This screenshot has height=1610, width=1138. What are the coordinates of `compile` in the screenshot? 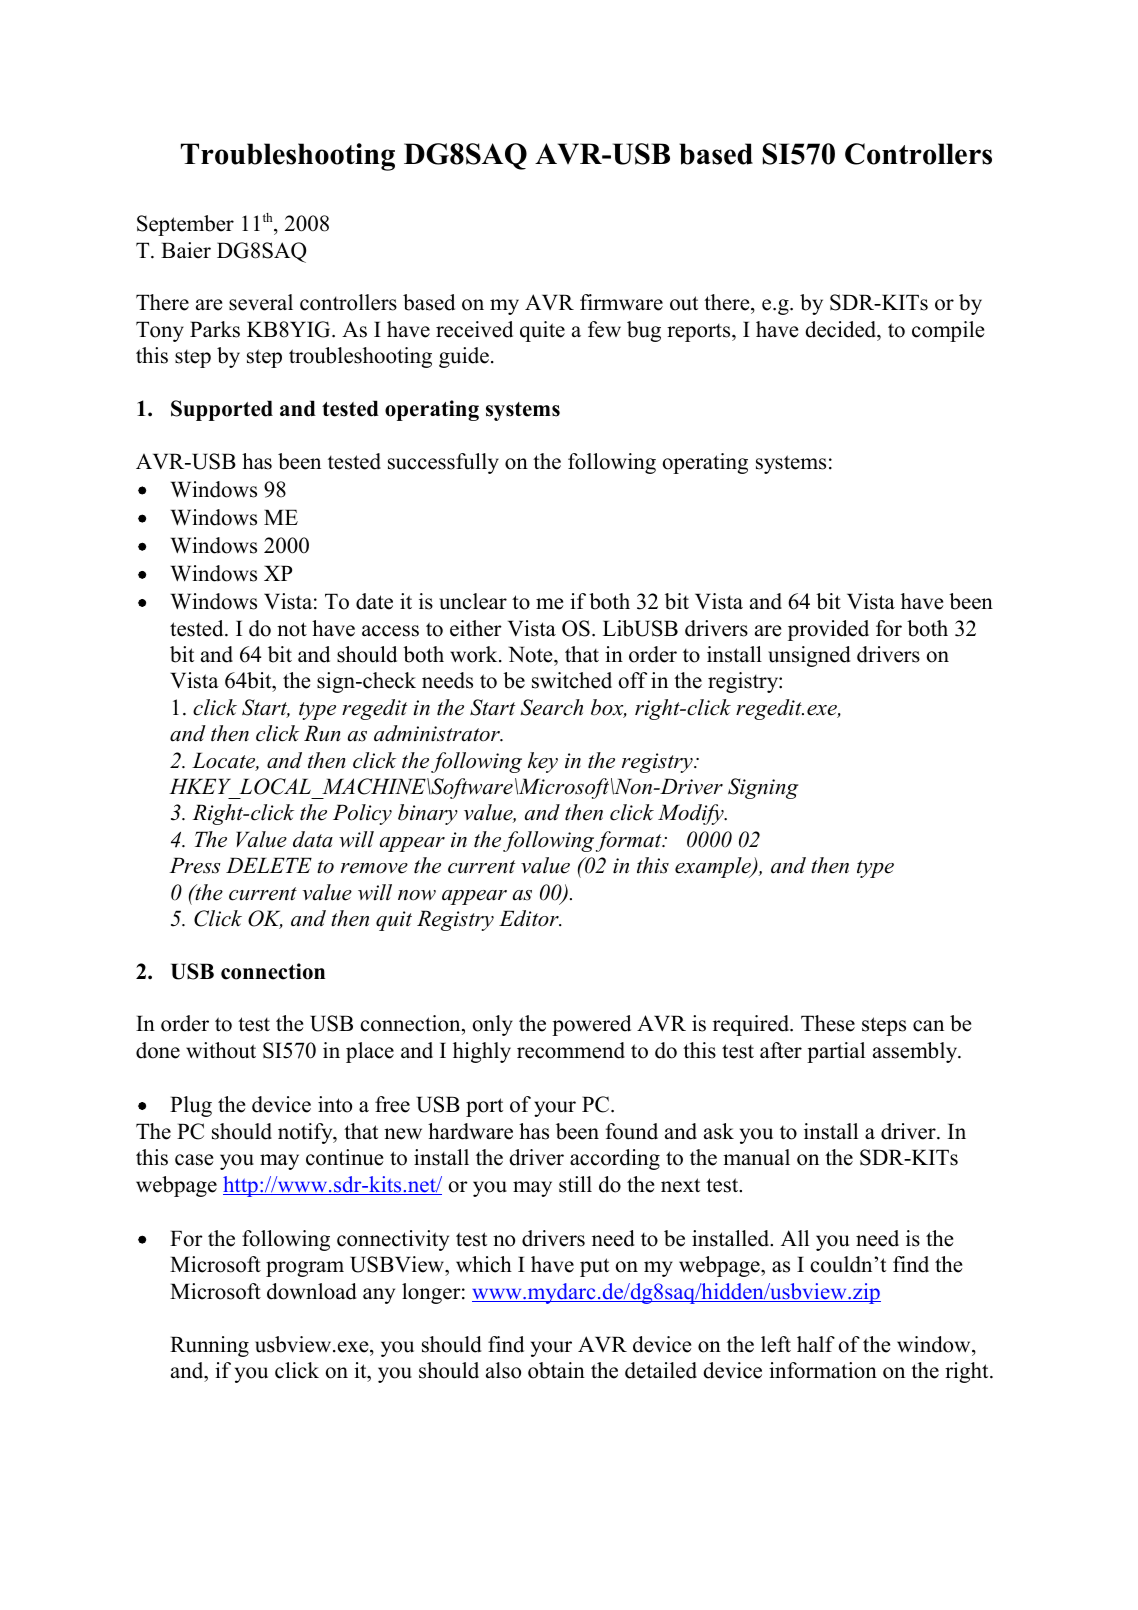 It's located at (948, 331).
